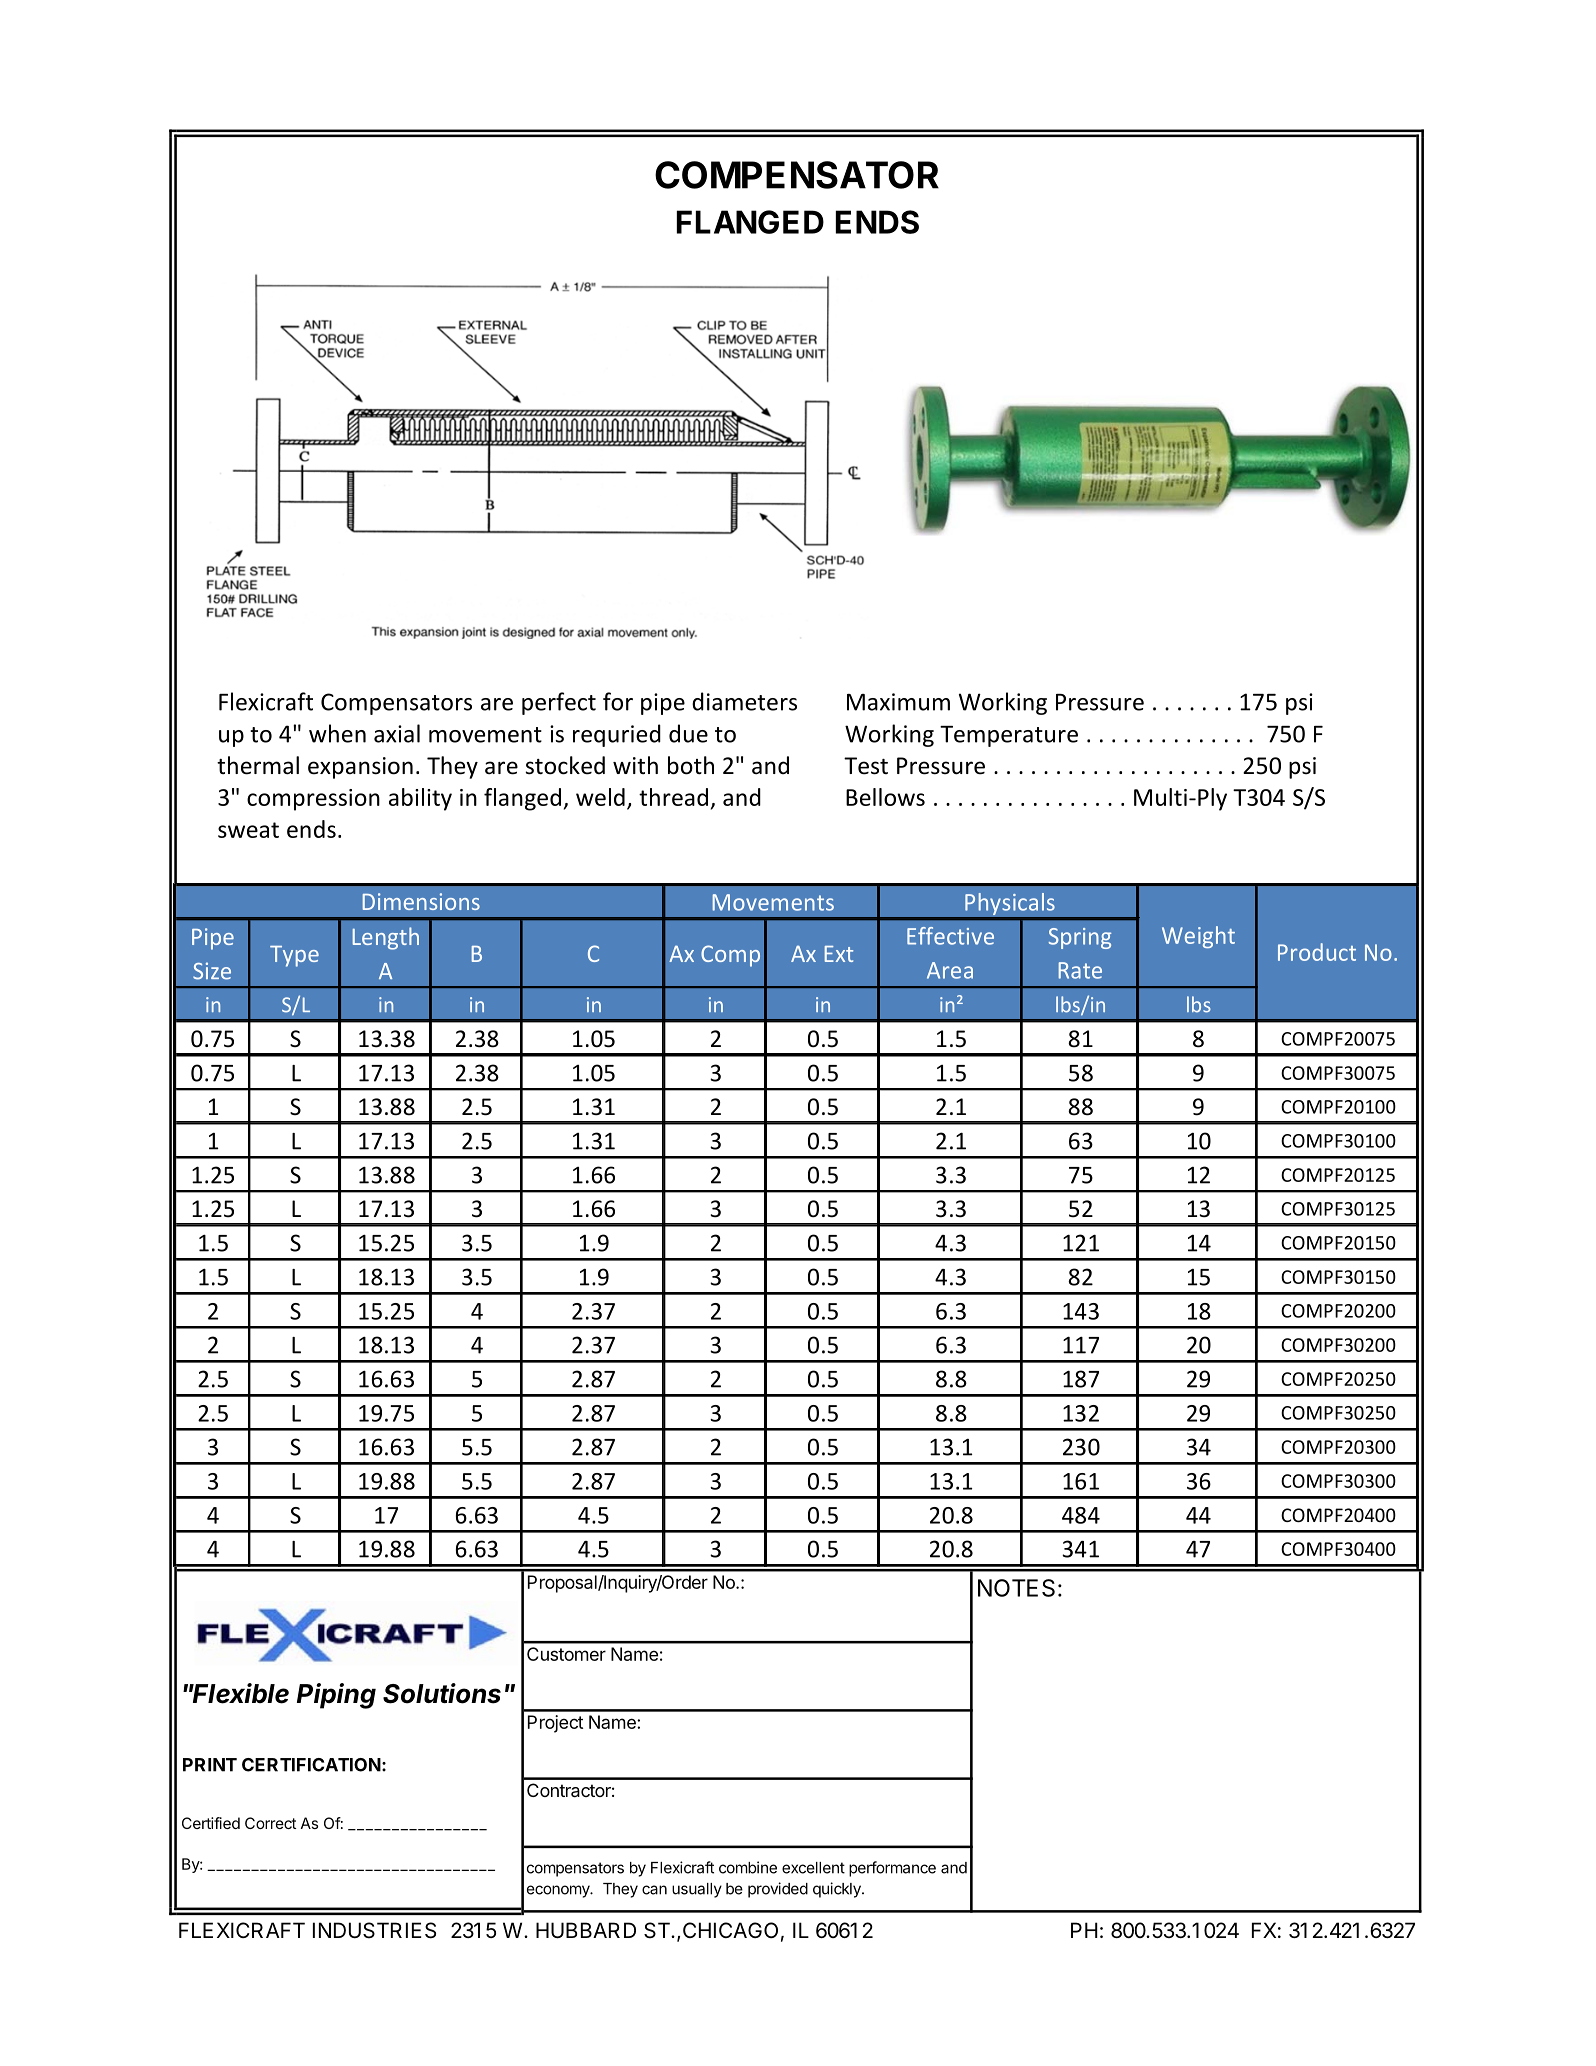 The image size is (1596, 2066). I want to click on Rate, so click(1080, 970).
